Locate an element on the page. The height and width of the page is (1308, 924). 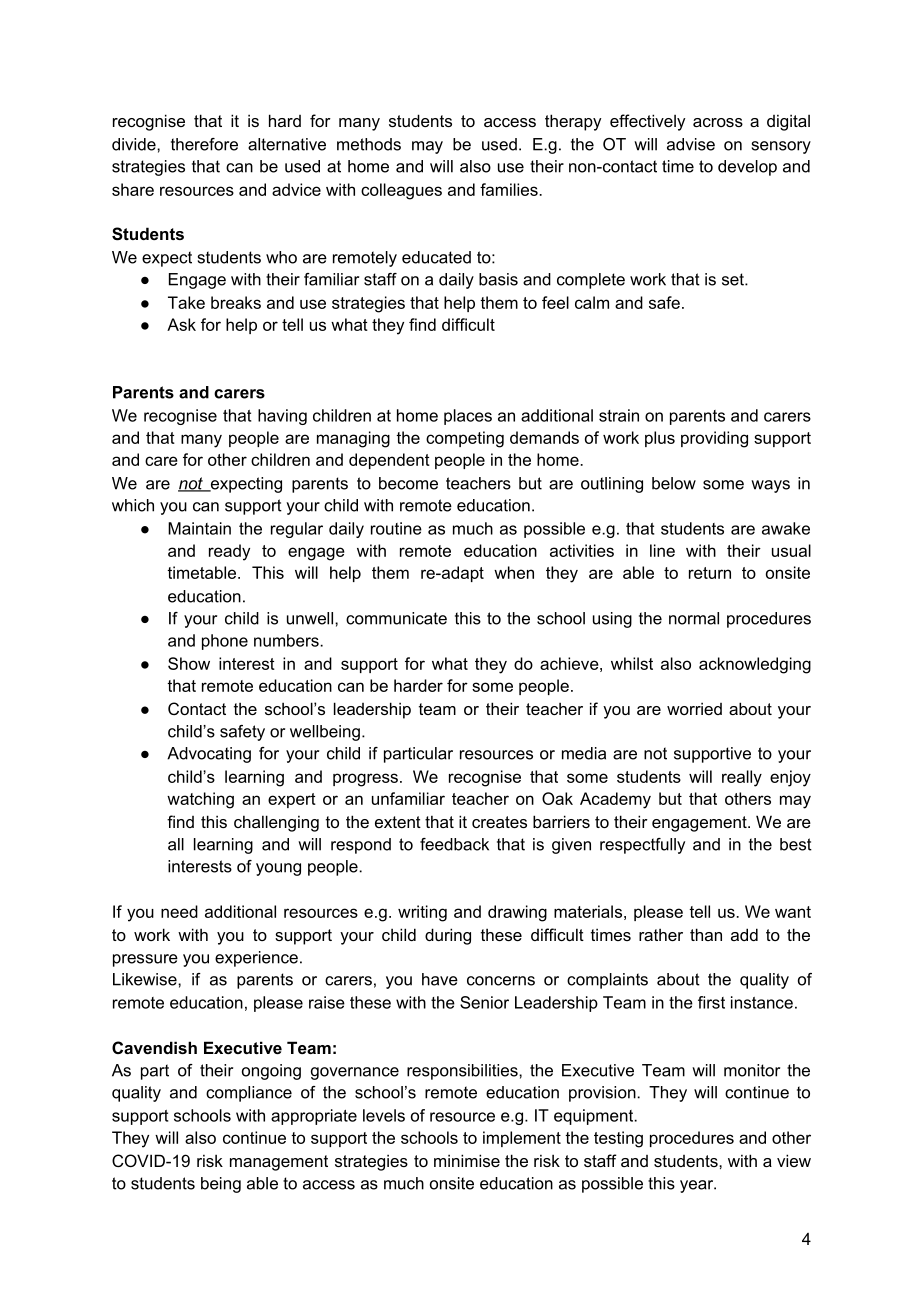
families is located at coordinates (510, 189).
